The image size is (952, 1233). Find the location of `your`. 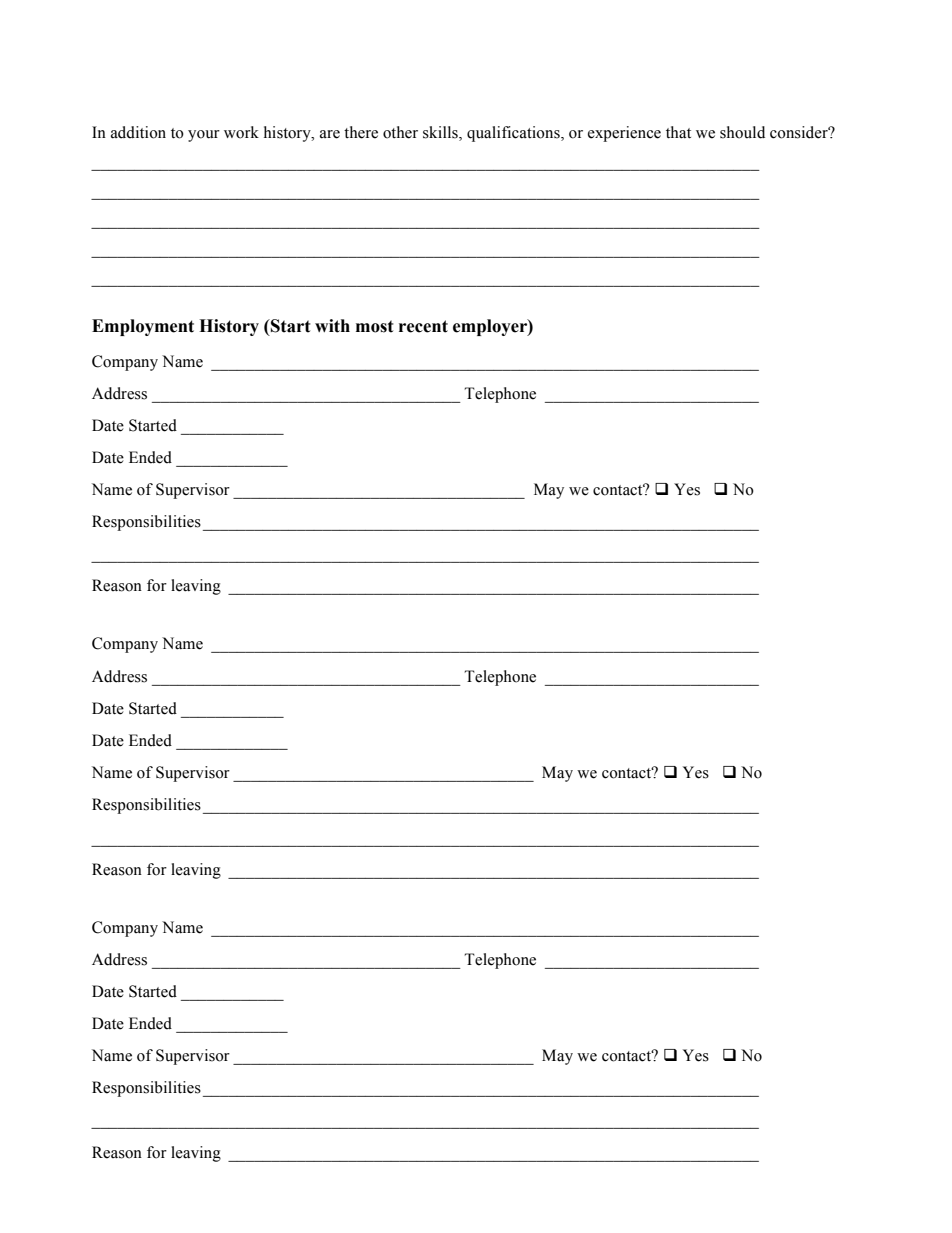

your is located at coordinates (204, 136).
